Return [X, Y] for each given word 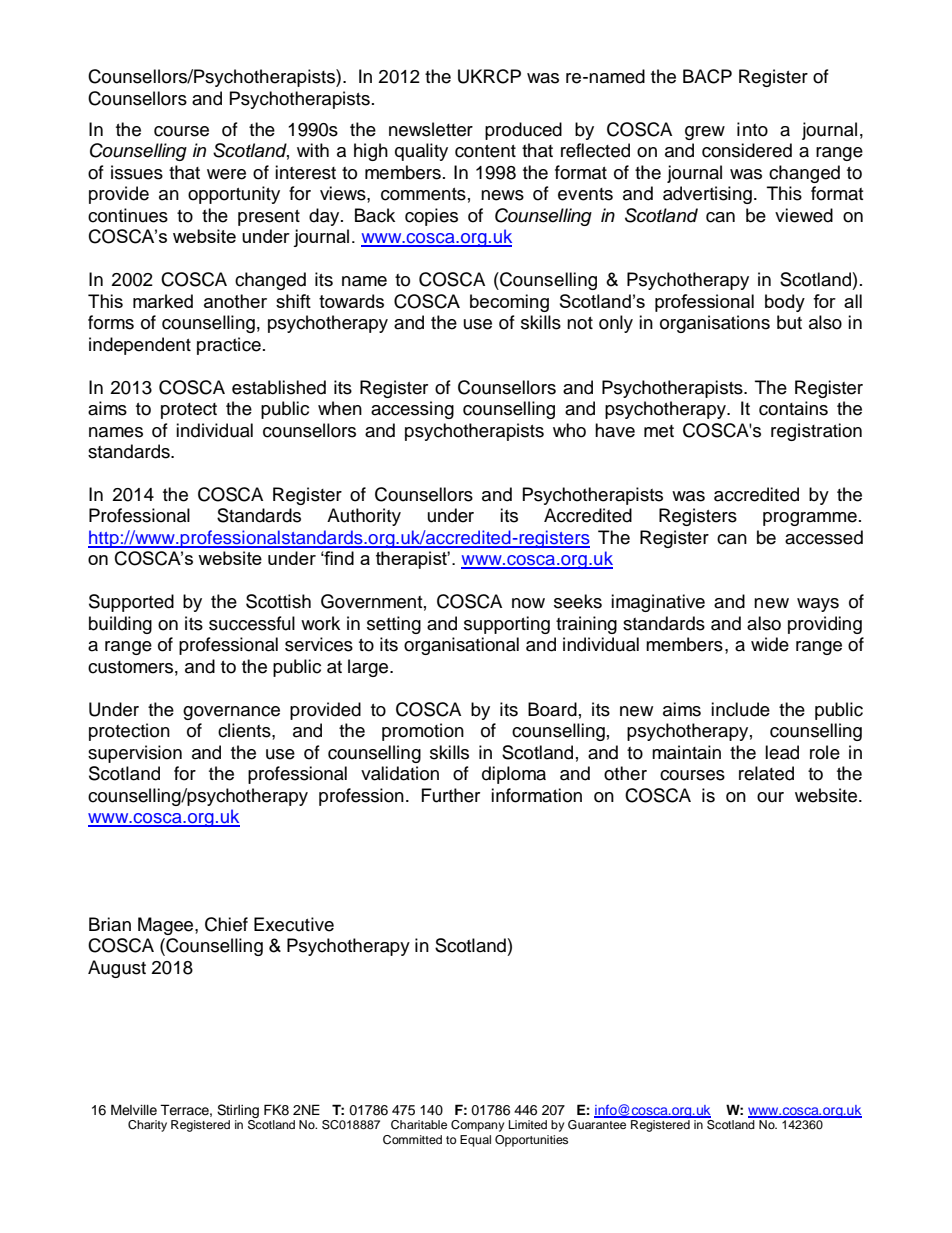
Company [477, 1126]
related [766, 773]
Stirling [238, 1111]
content [485, 151]
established [279, 387]
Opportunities [531, 1141]
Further [451, 795]
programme [810, 519]
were [226, 174]
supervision [135, 754]
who [569, 430]
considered [747, 150]
